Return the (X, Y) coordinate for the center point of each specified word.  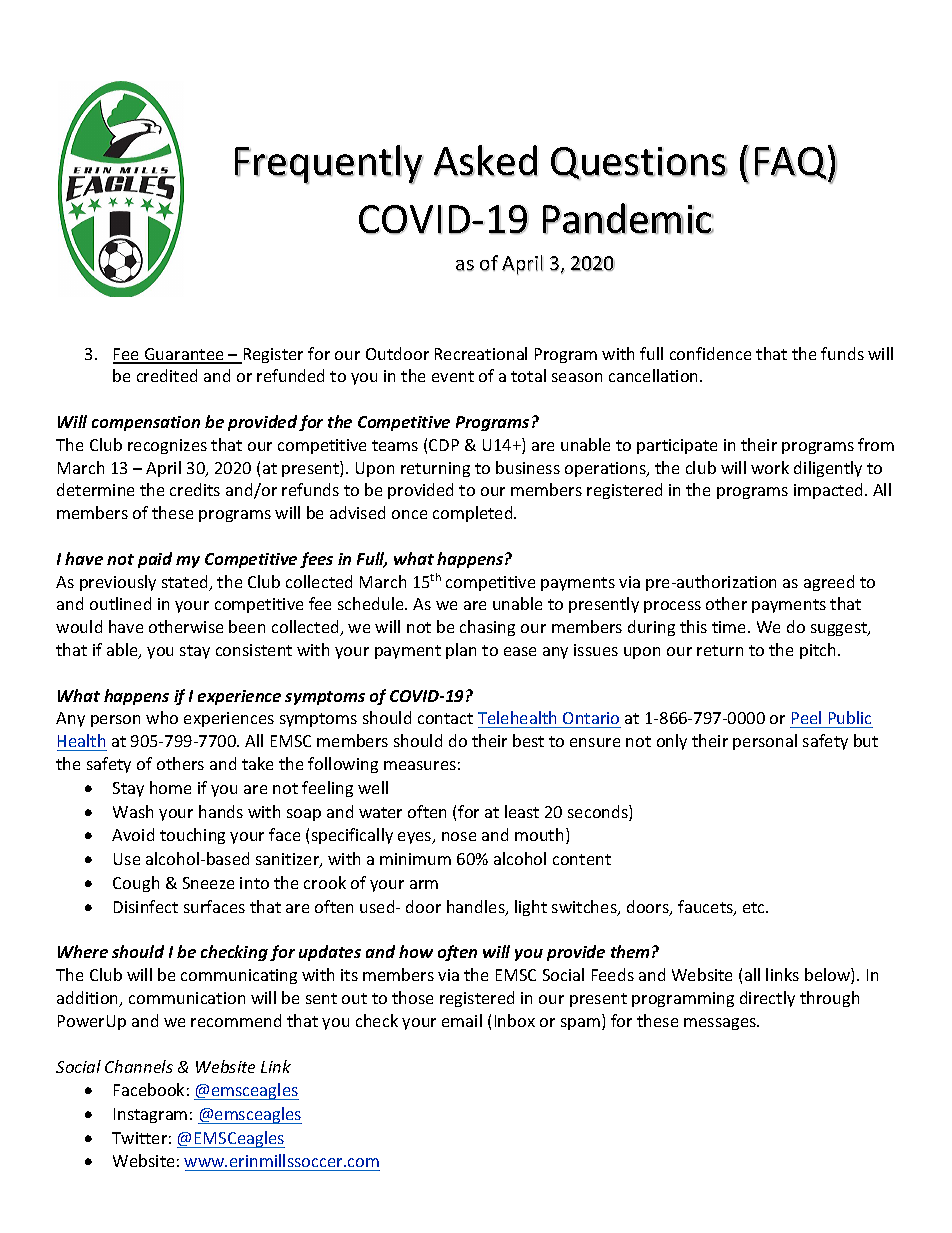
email (462, 1020)
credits (195, 489)
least (522, 811)
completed (474, 514)
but (866, 740)
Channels (139, 1066)
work (770, 467)
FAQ (792, 163)
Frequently (329, 164)
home (170, 787)
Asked (486, 161)
